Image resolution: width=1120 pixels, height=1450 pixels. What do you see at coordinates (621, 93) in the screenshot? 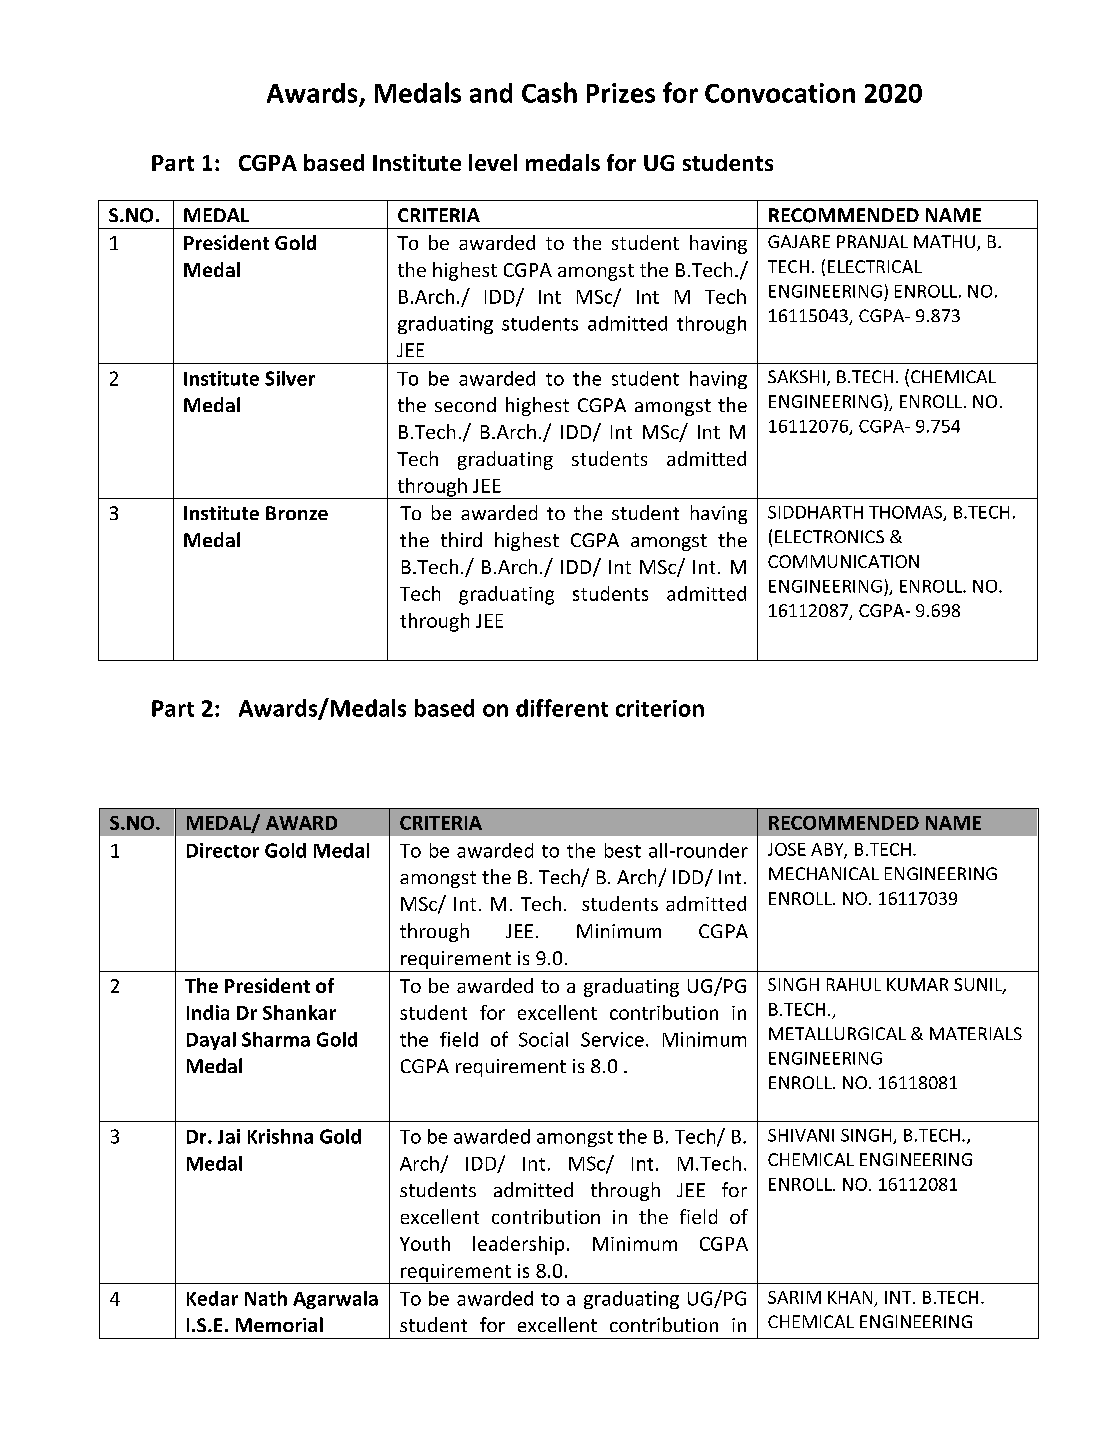
I see `Prizes` at bounding box center [621, 93].
